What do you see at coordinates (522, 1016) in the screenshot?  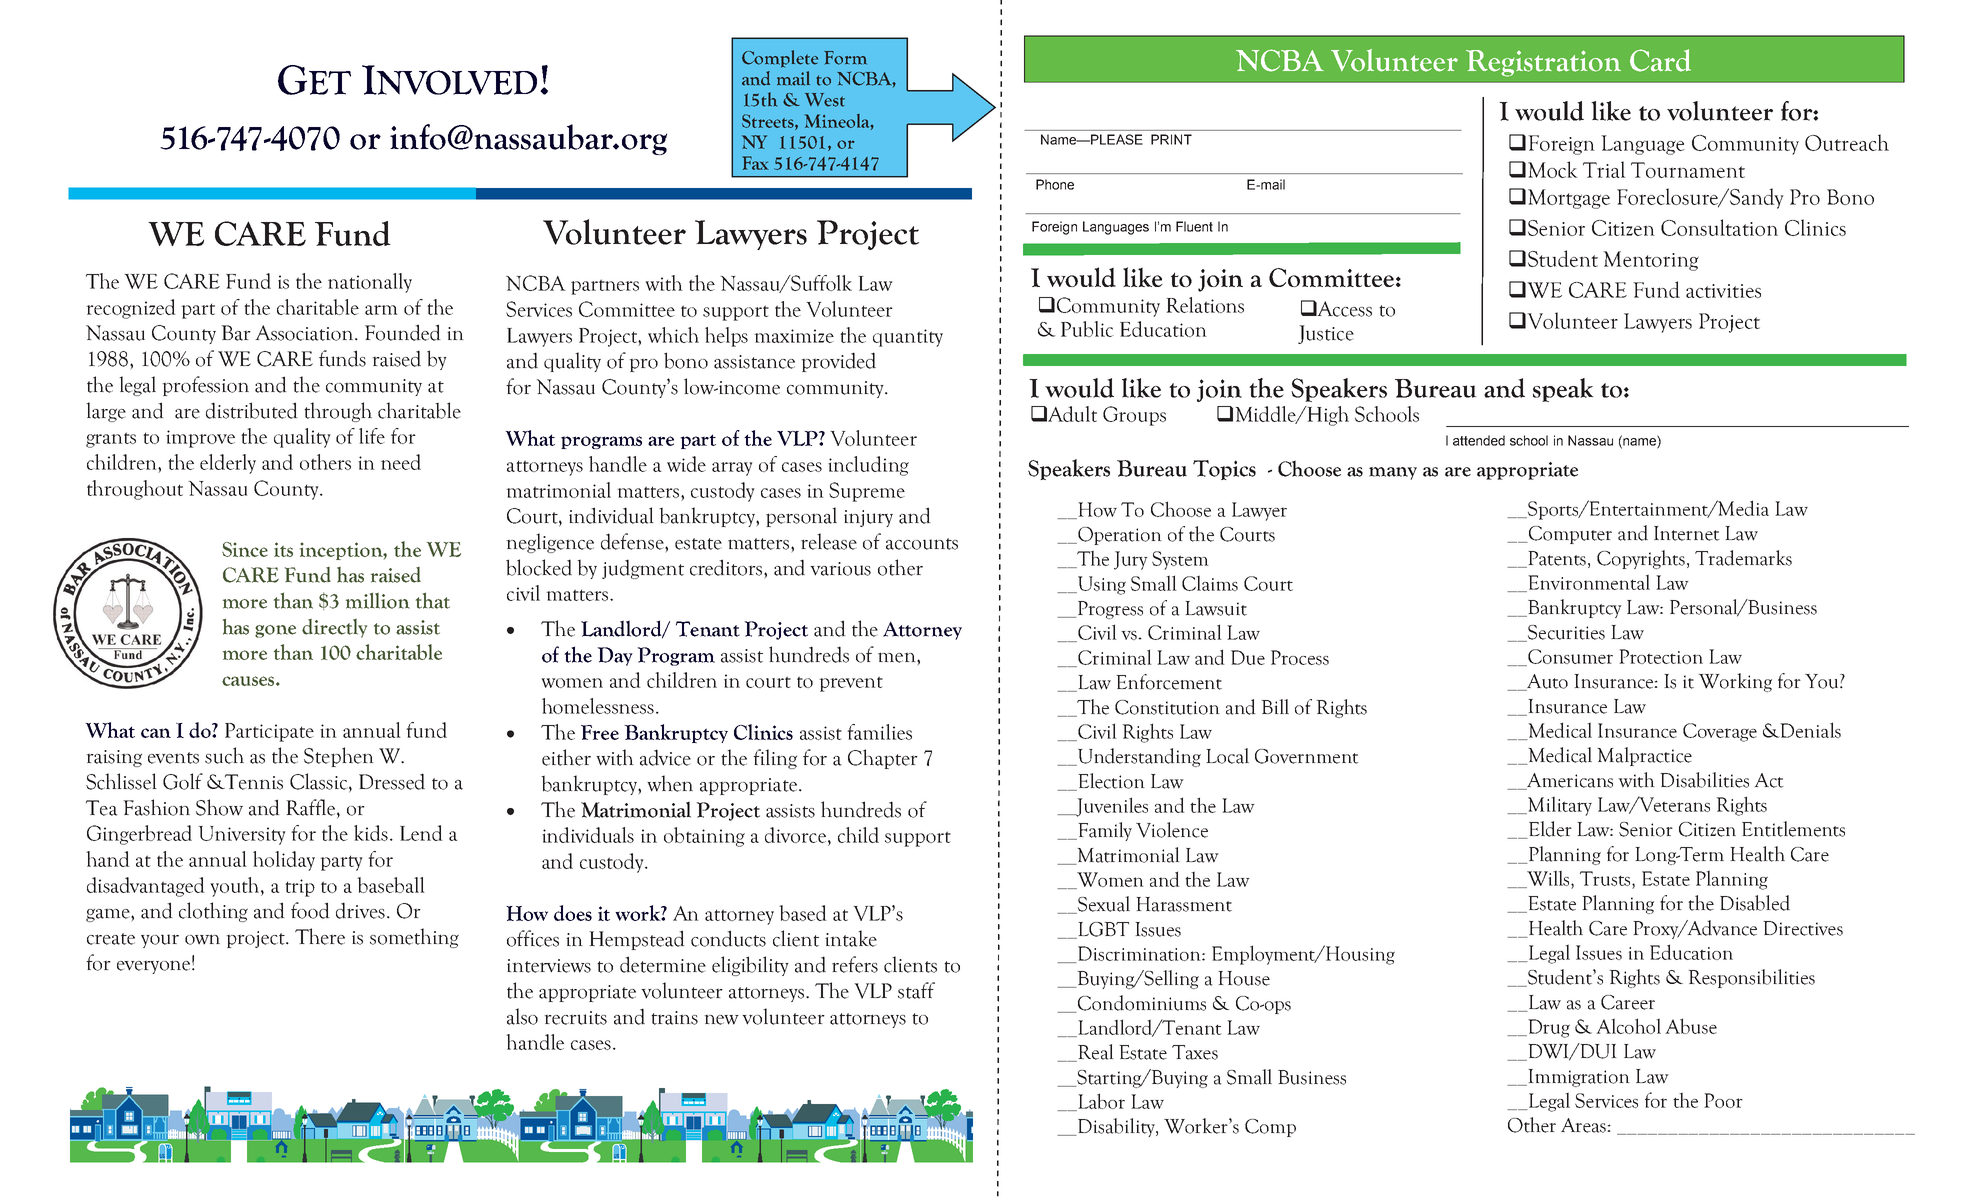 I see `also` at bounding box center [522, 1016].
